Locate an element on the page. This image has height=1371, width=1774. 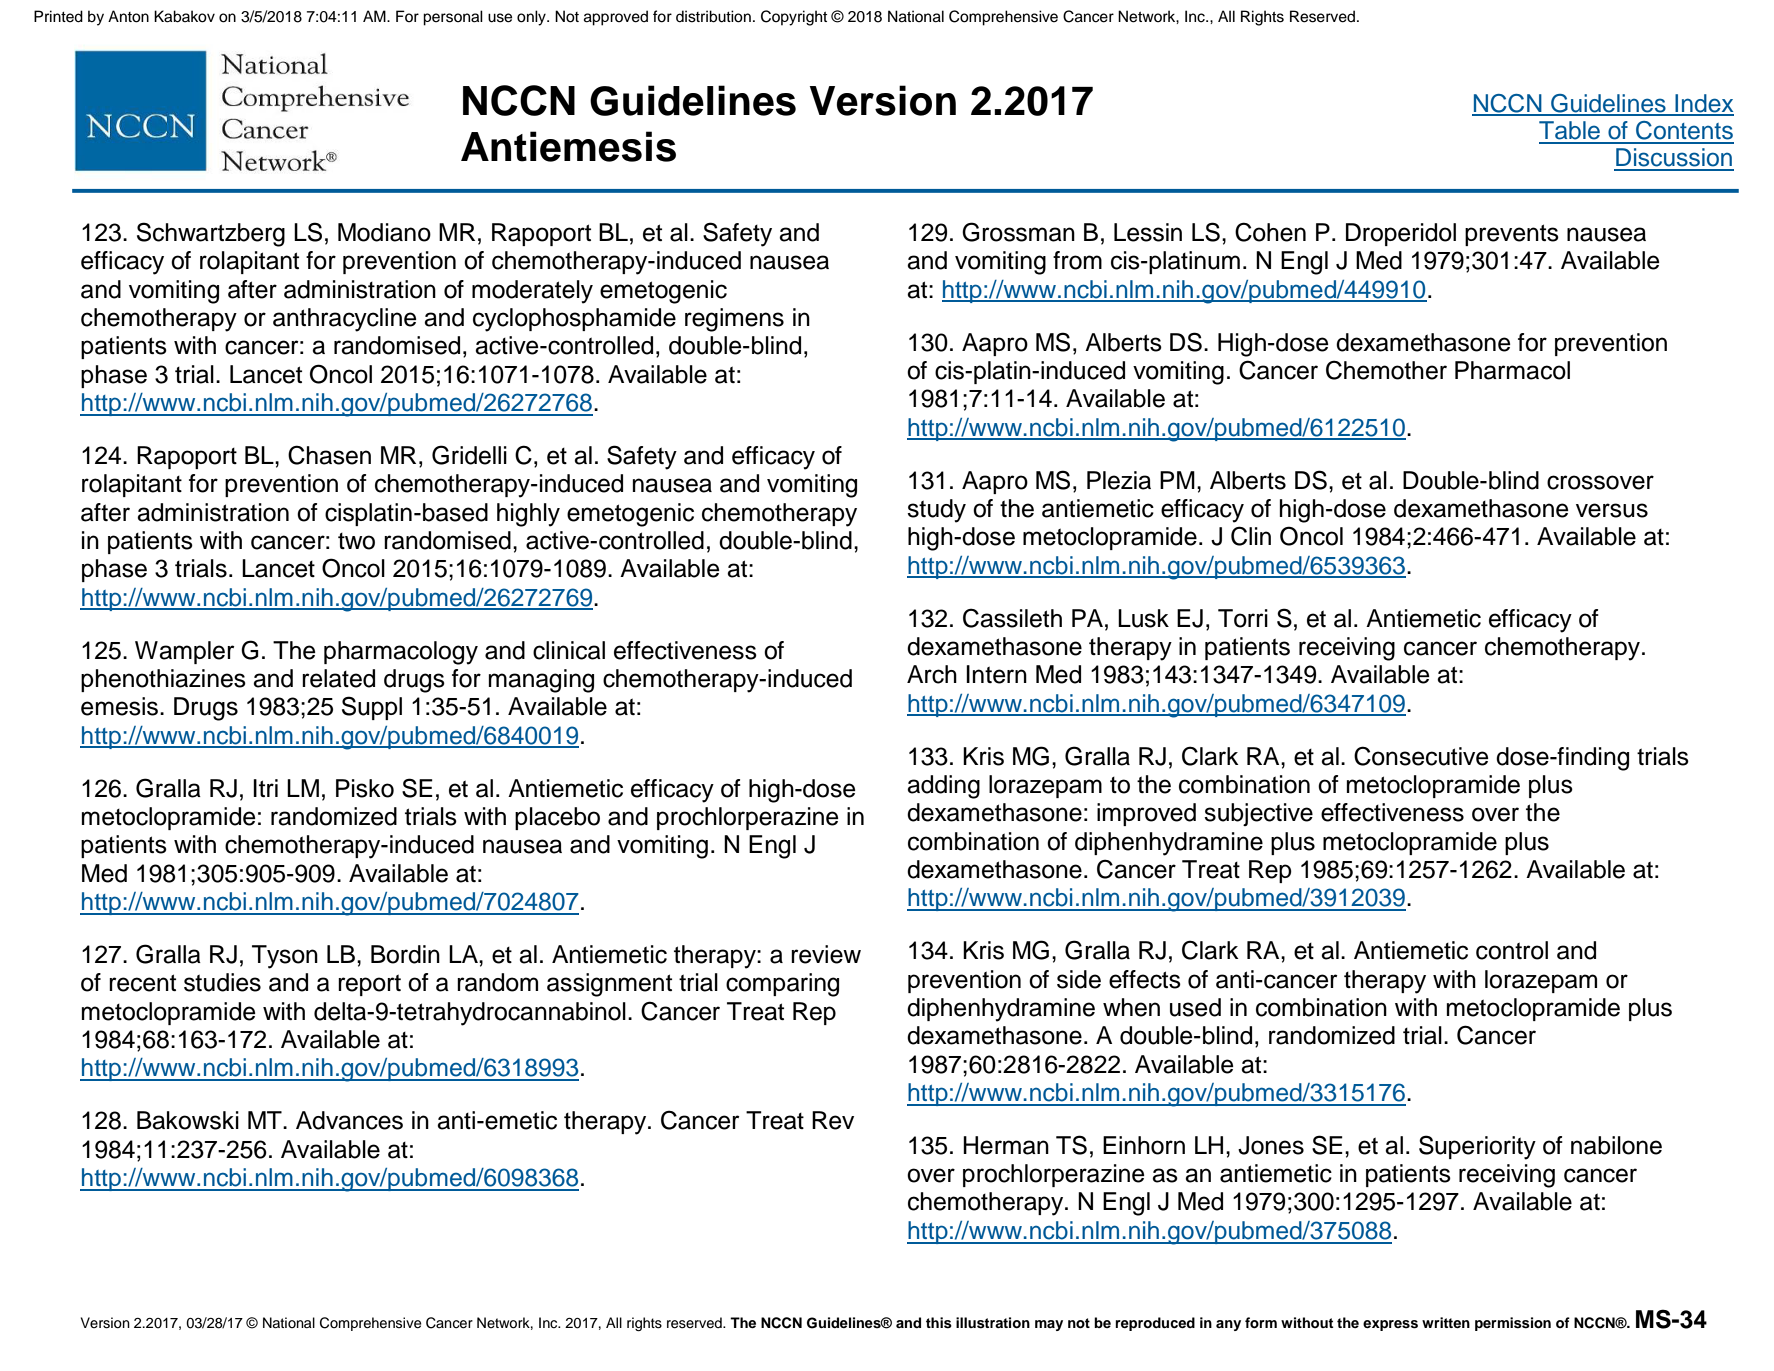
Arch is located at coordinates (932, 674).
